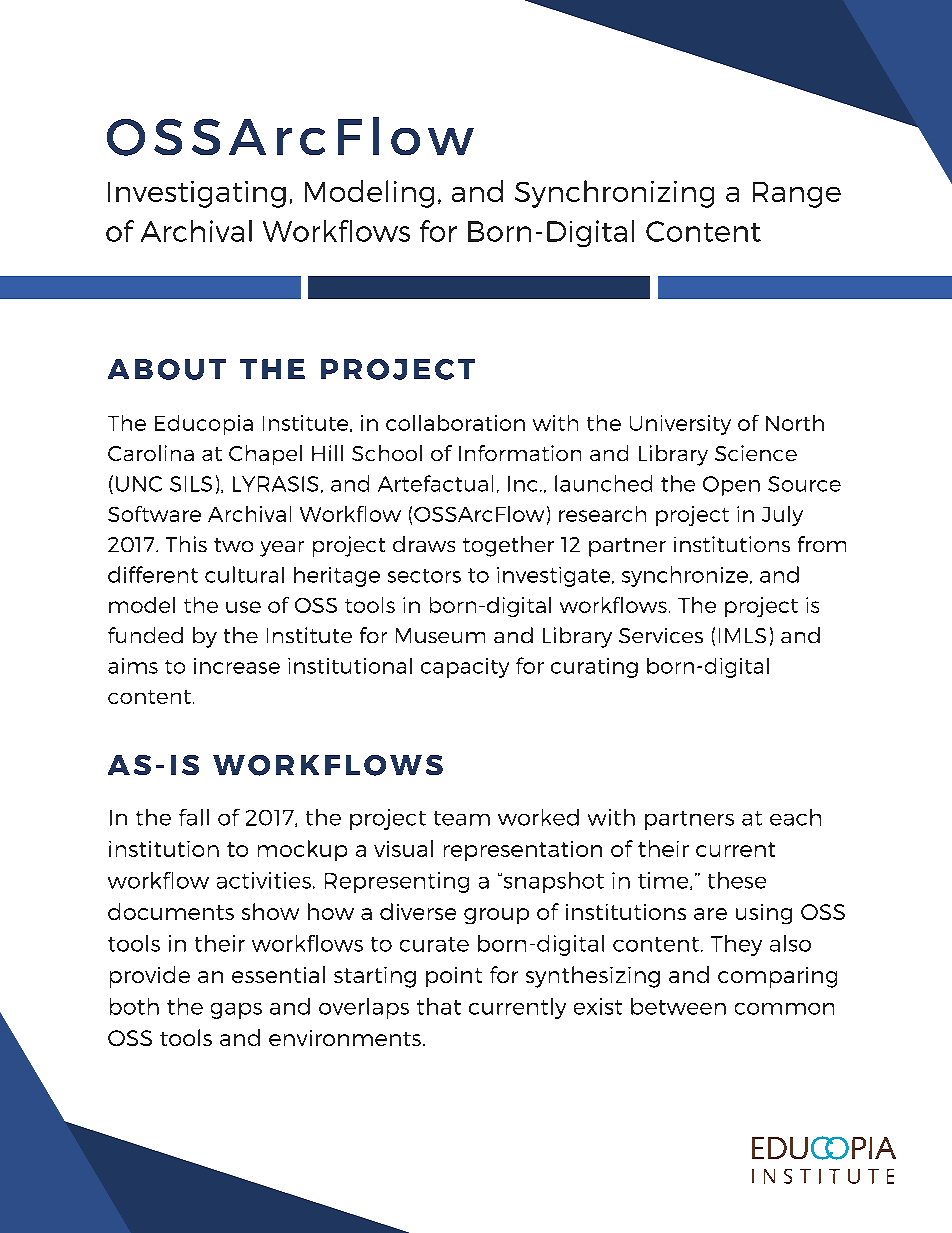  What do you see at coordinates (797, 195) in the document?
I see `Range` at bounding box center [797, 195].
